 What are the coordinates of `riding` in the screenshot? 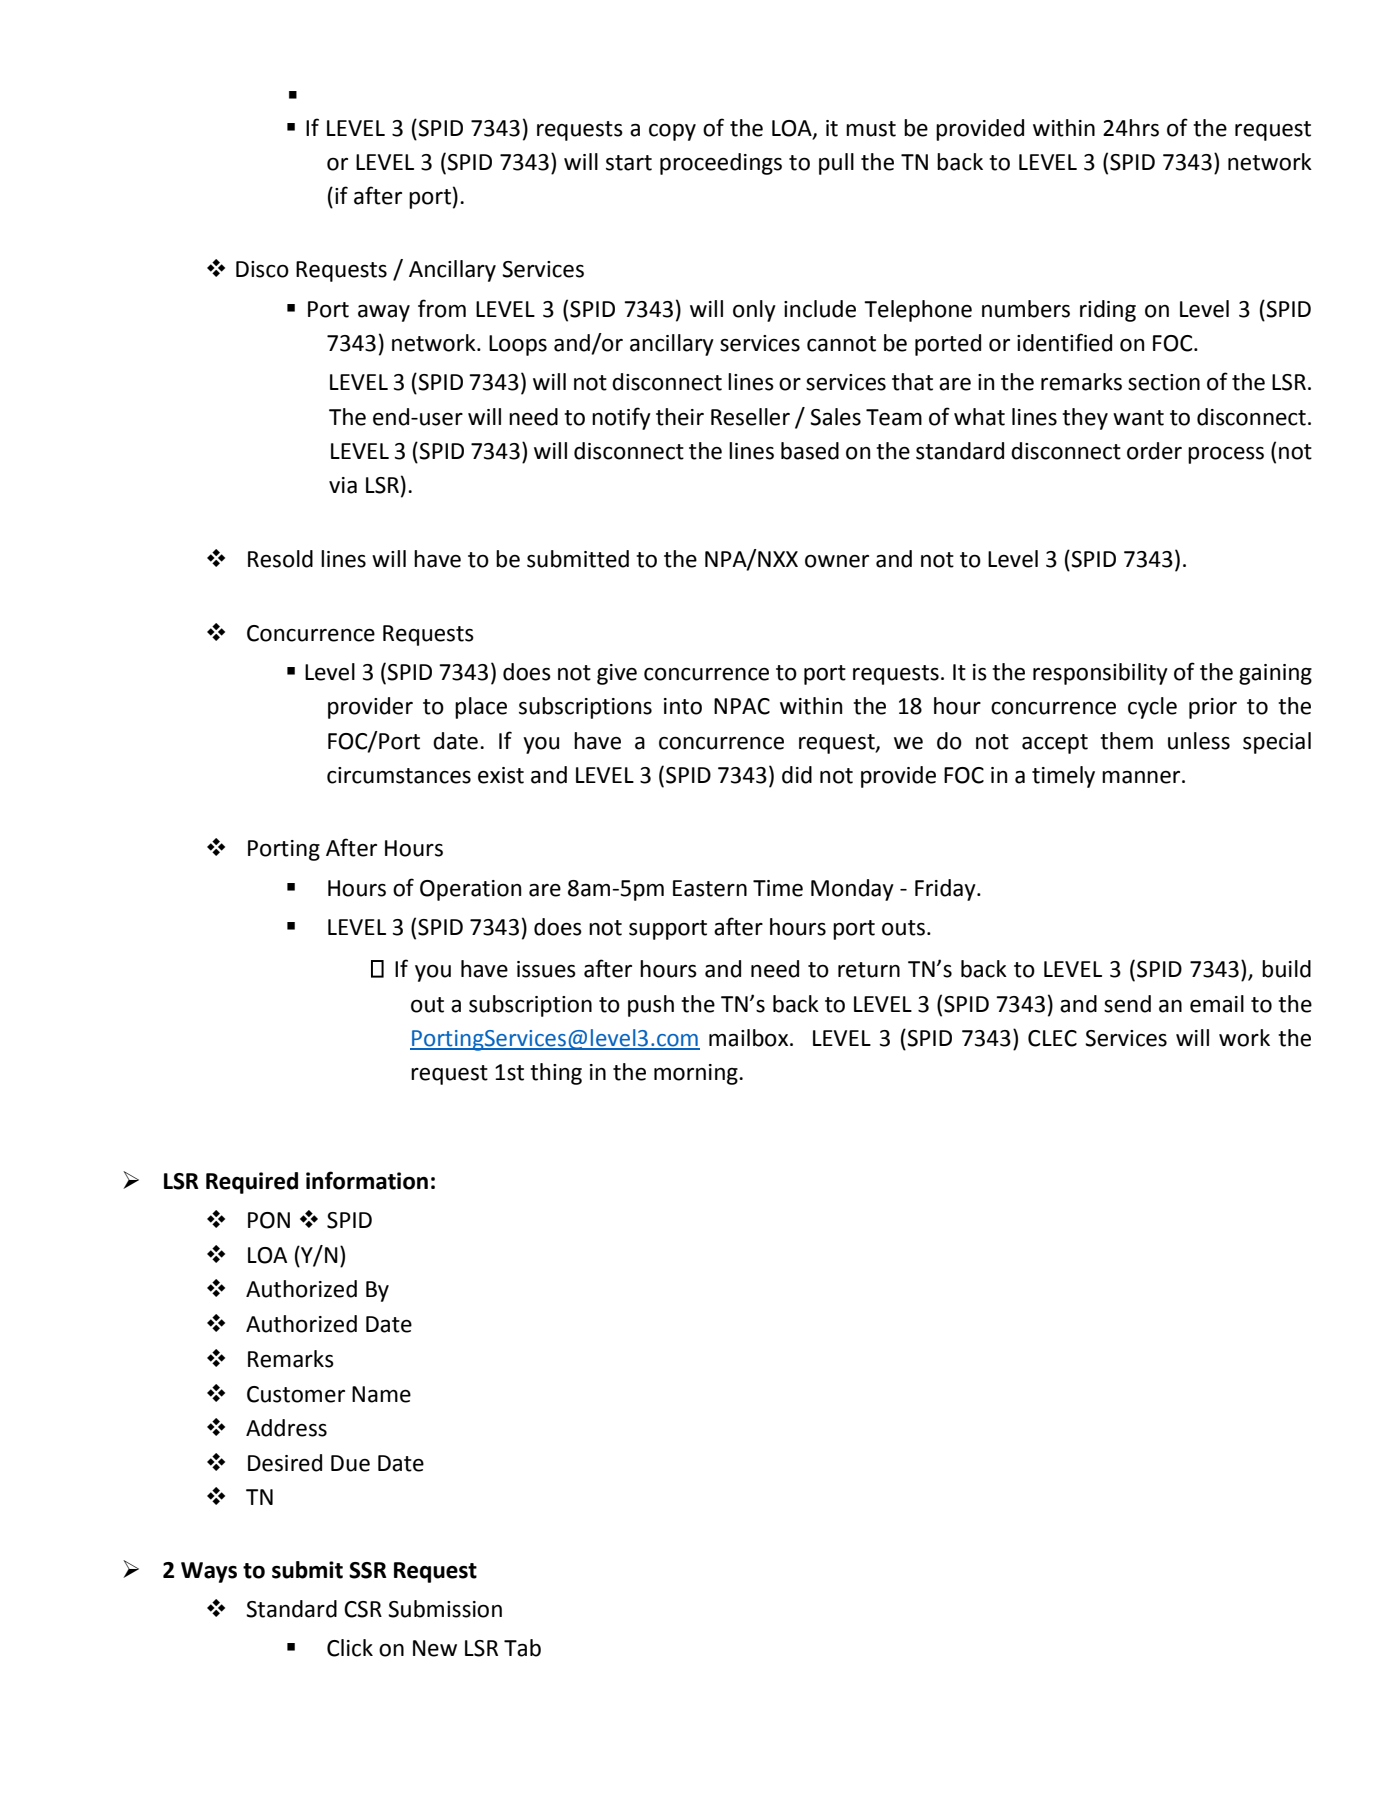 It's located at (1108, 311).
